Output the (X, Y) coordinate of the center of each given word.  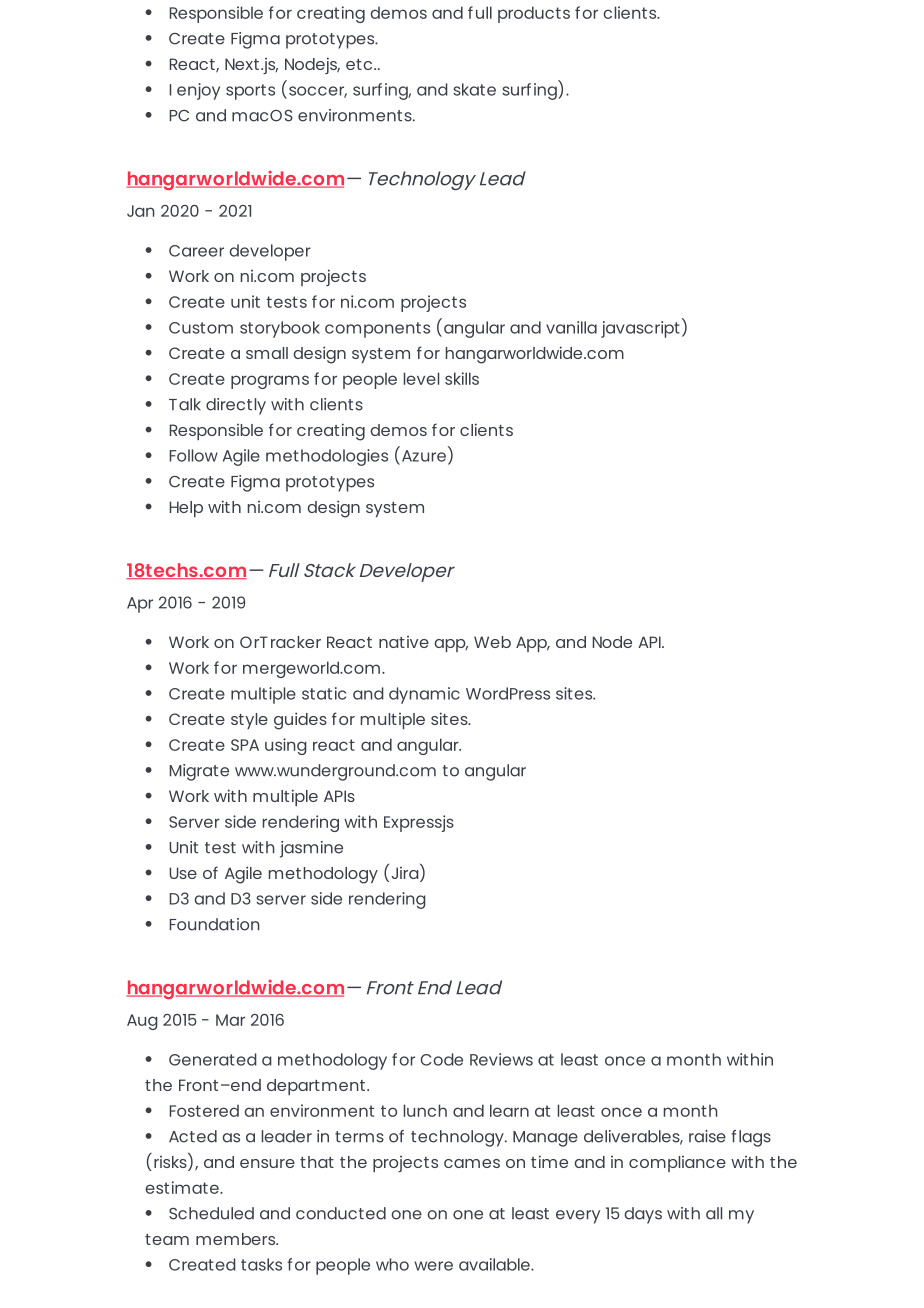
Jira (406, 873)
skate (474, 89)
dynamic (424, 695)
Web (492, 642)
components (377, 330)
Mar (230, 1020)
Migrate (199, 772)
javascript (640, 329)
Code (441, 1059)
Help (186, 509)
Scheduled (211, 1213)
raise (707, 1136)
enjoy (198, 91)
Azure (424, 456)
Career (196, 251)
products (534, 14)
